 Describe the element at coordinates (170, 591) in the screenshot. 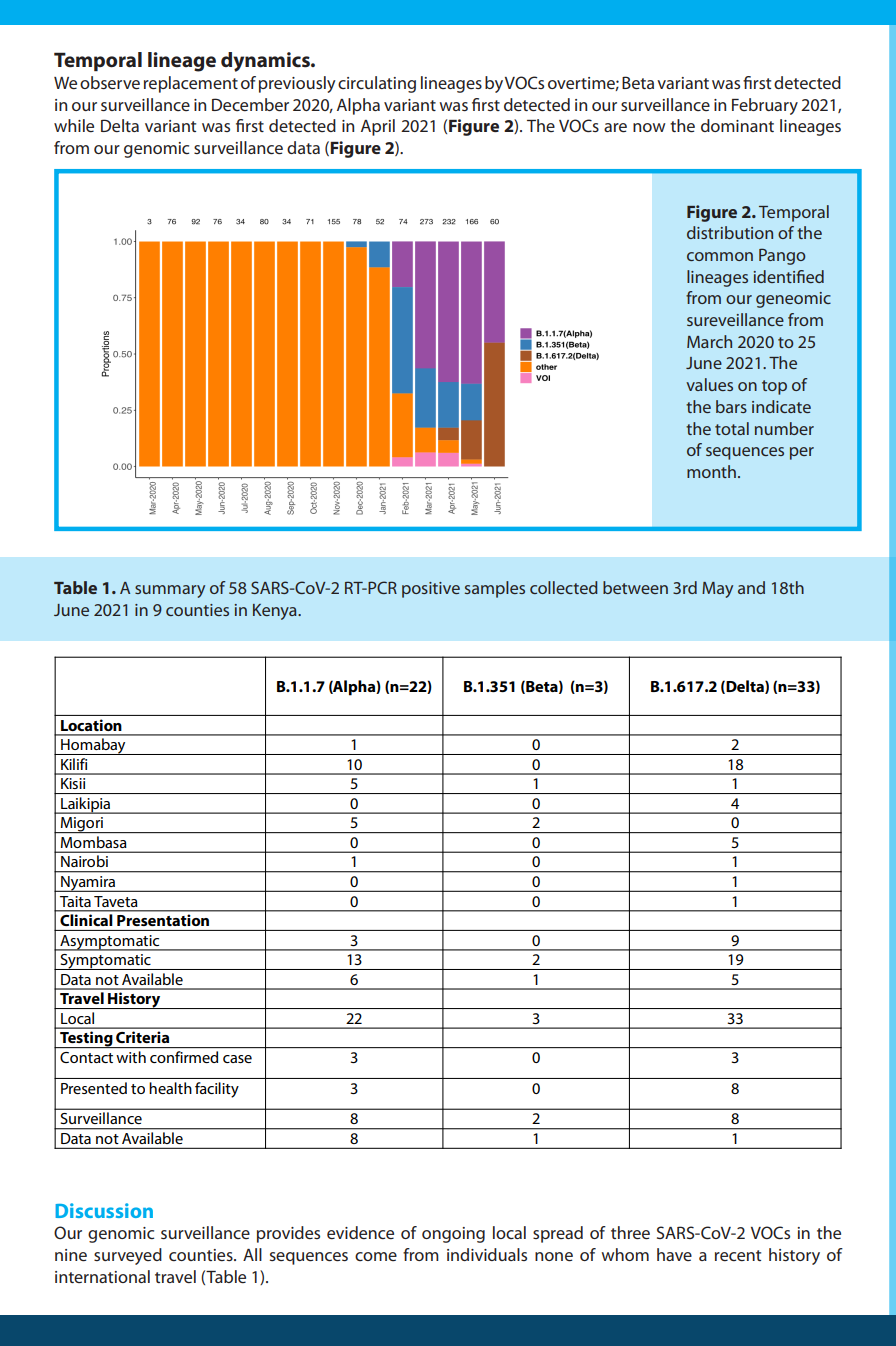

I see `summary` at that location.
